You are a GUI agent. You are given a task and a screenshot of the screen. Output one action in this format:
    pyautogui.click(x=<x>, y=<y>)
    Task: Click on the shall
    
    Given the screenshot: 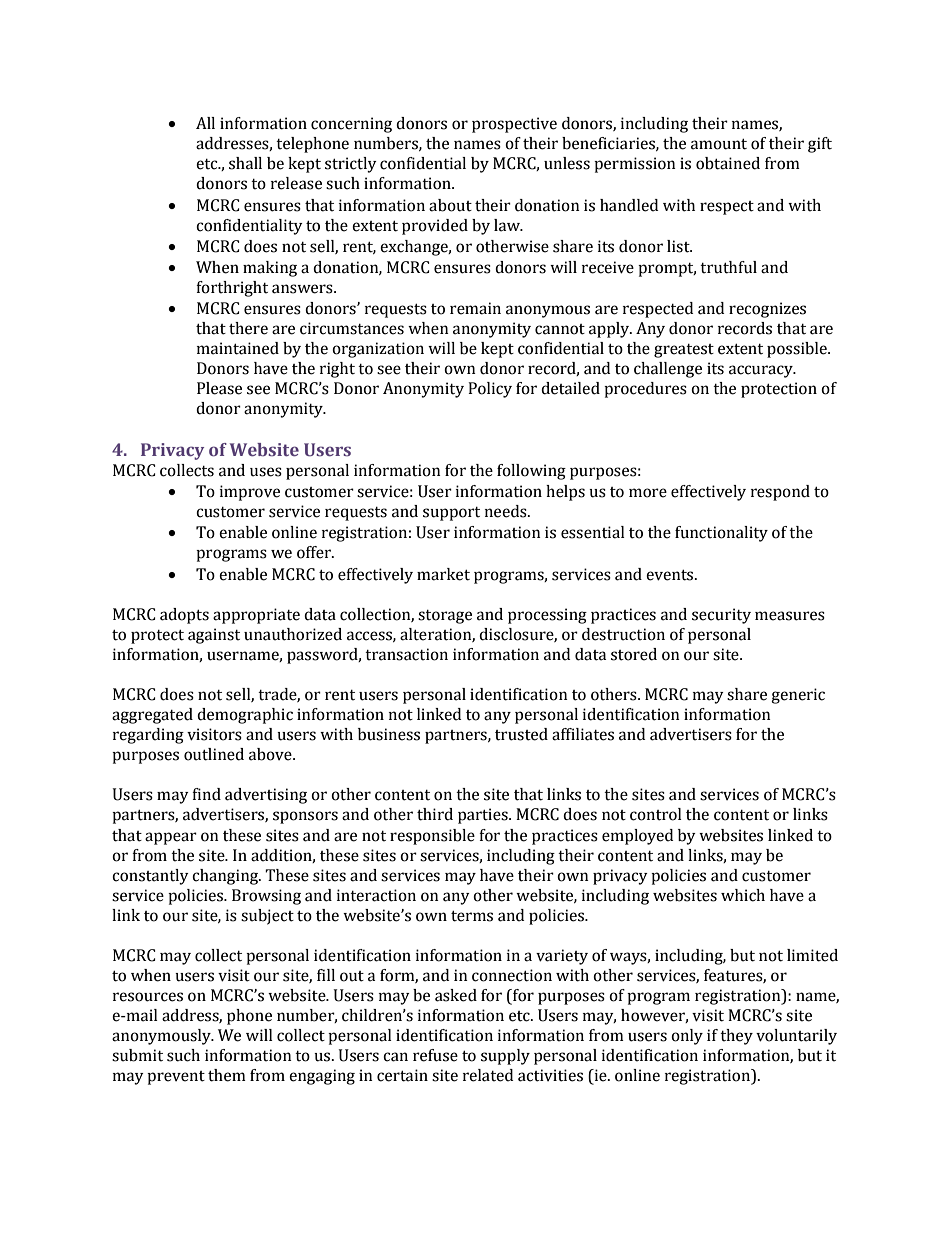 What is the action you would take?
    pyautogui.click(x=245, y=163)
